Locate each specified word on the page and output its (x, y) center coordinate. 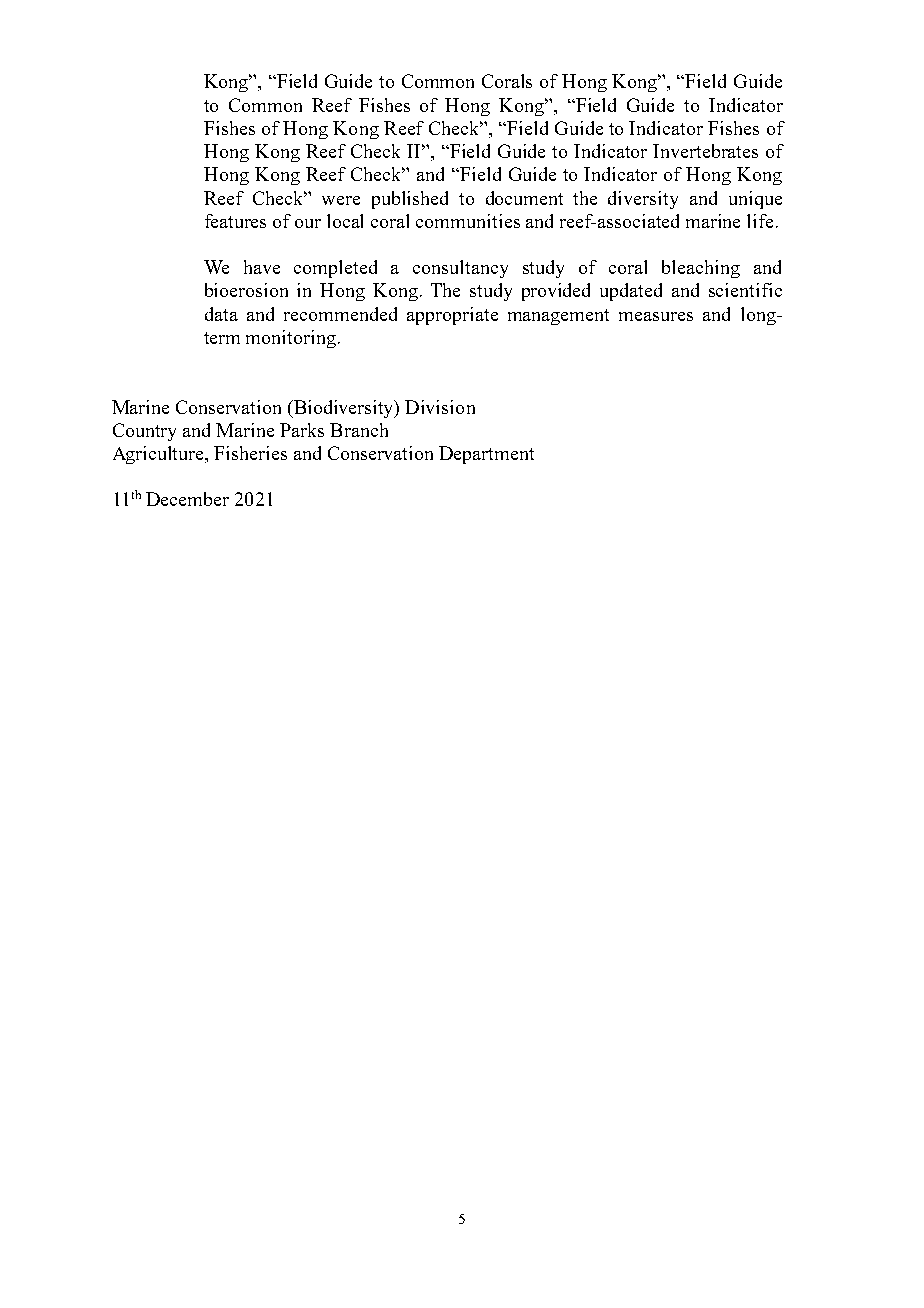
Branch (359, 430)
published (410, 200)
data (221, 314)
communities (468, 221)
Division (440, 407)
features (235, 221)
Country (144, 432)
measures (656, 316)
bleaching (701, 269)
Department (486, 455)
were (341, 200)
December (187, 499)
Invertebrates (705, 151)
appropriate (452, 316)
